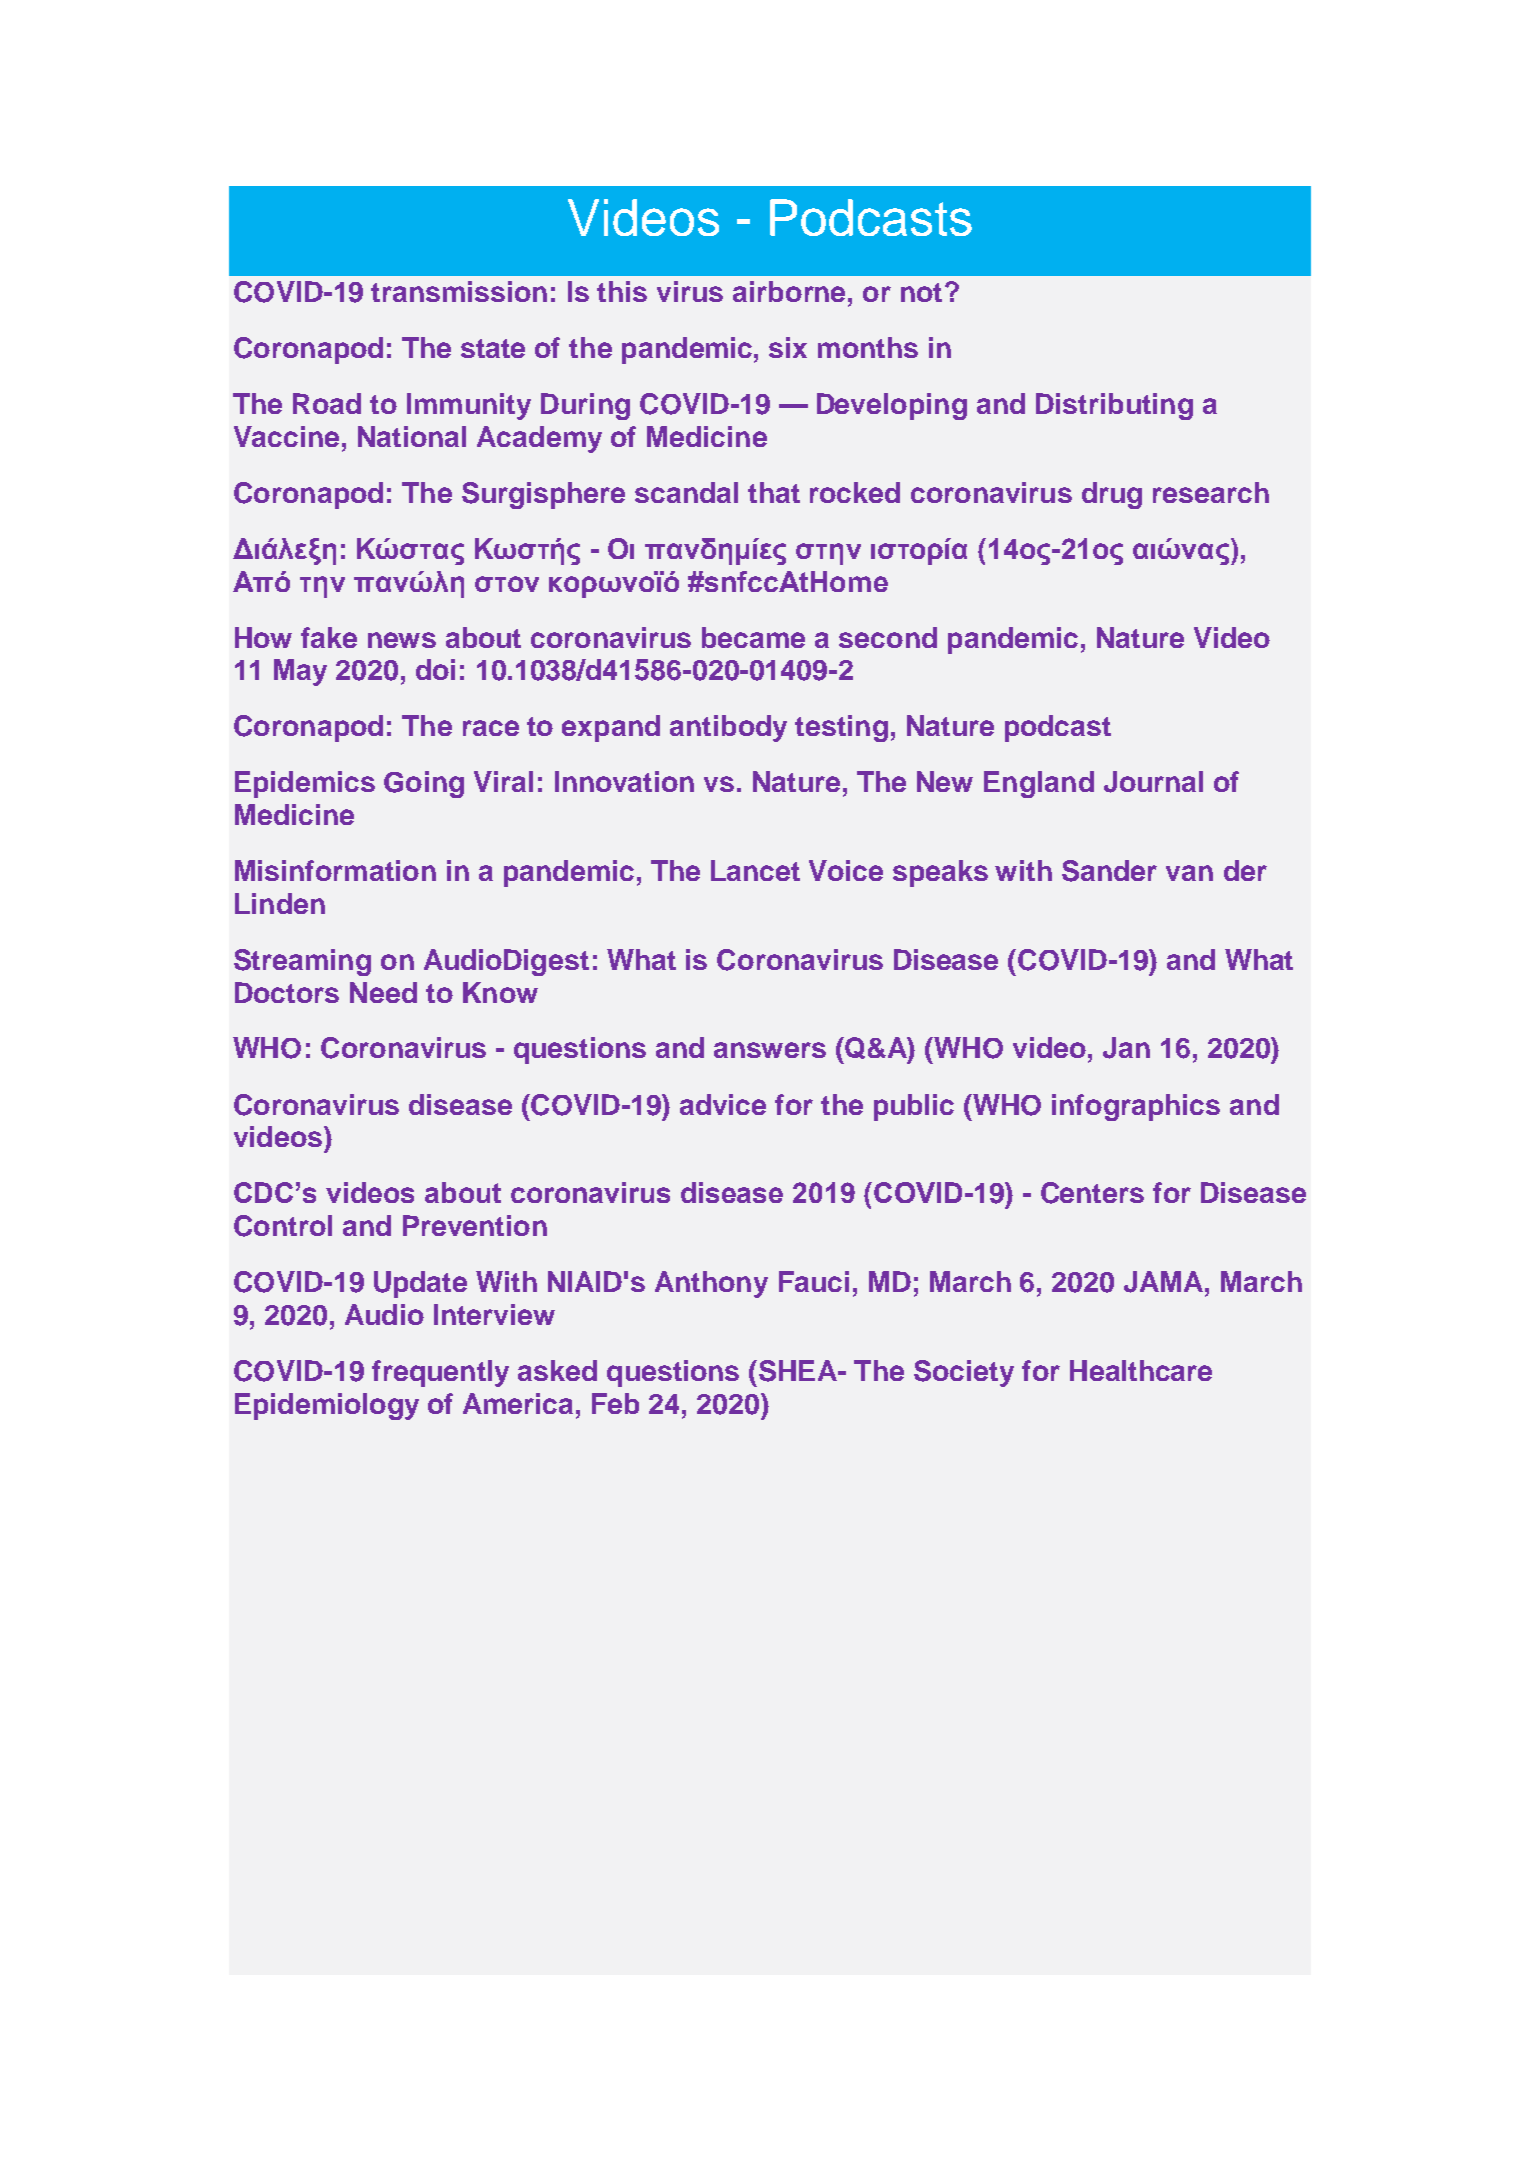  I want to click on transmission, so click(459, 291).
